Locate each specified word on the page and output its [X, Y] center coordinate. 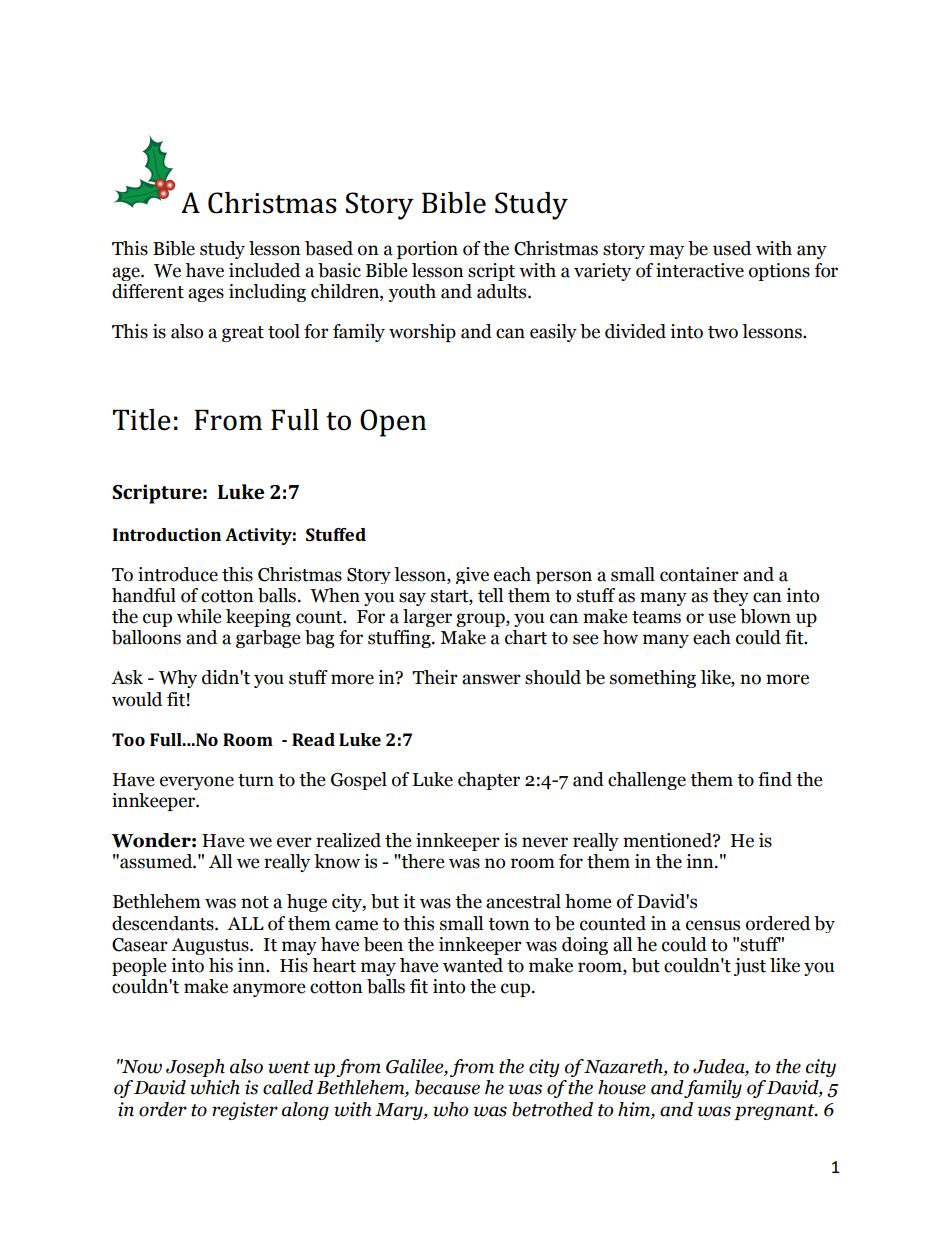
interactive [700, 270]
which [215, 1087]
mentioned [668, 840]
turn [256, 780]
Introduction [167, 534]
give [472, 575]
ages [206, 295]
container [699, 574]
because [447, 1087]
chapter [489, 781]
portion [427, 250]
